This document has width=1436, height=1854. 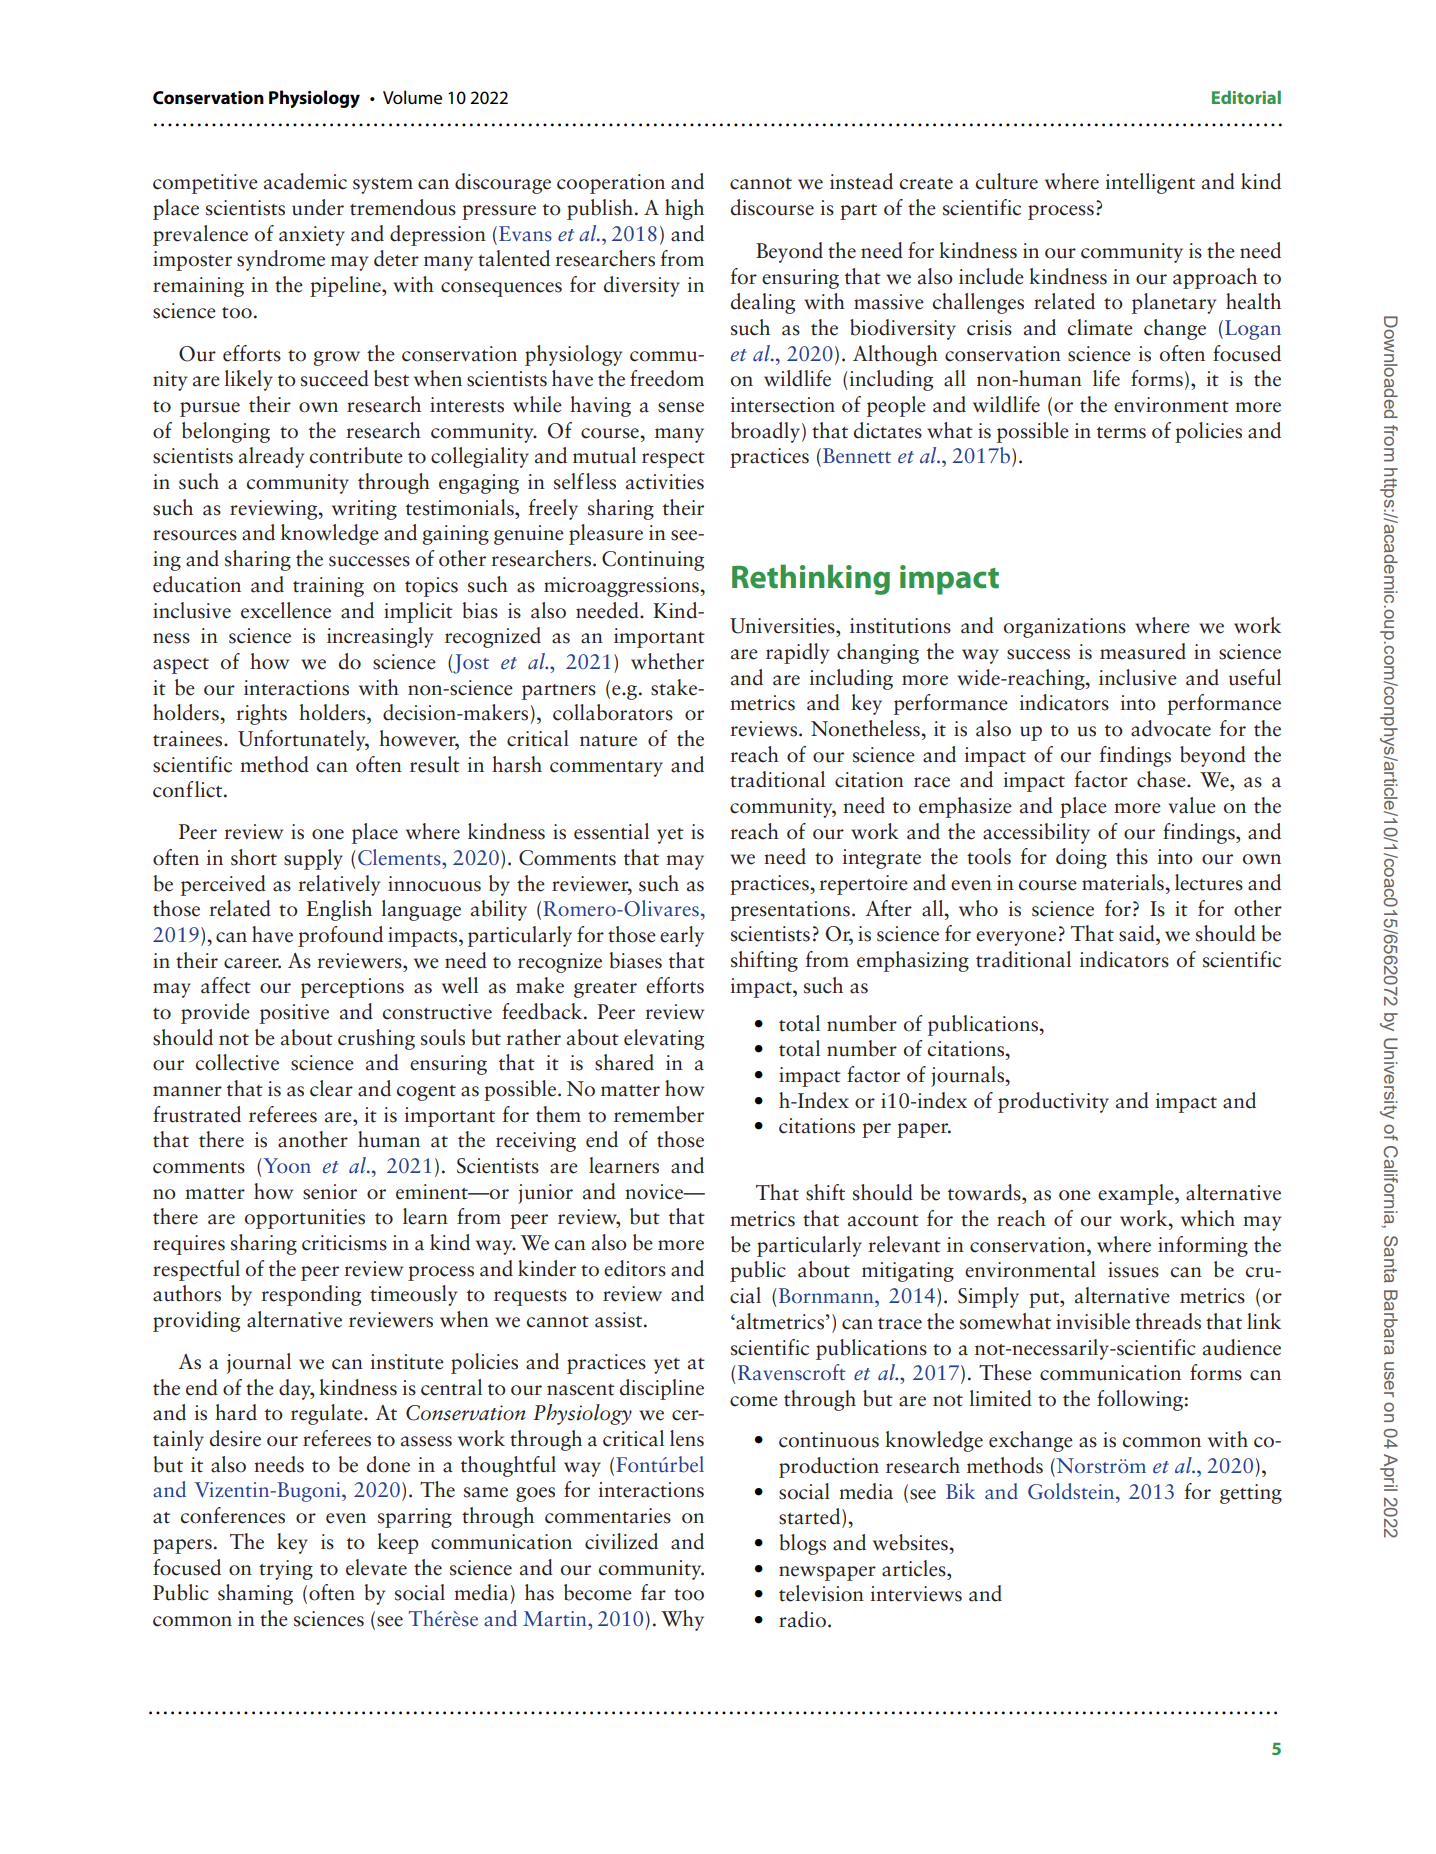 I want to click on writing, so click(x=364, y=510).
